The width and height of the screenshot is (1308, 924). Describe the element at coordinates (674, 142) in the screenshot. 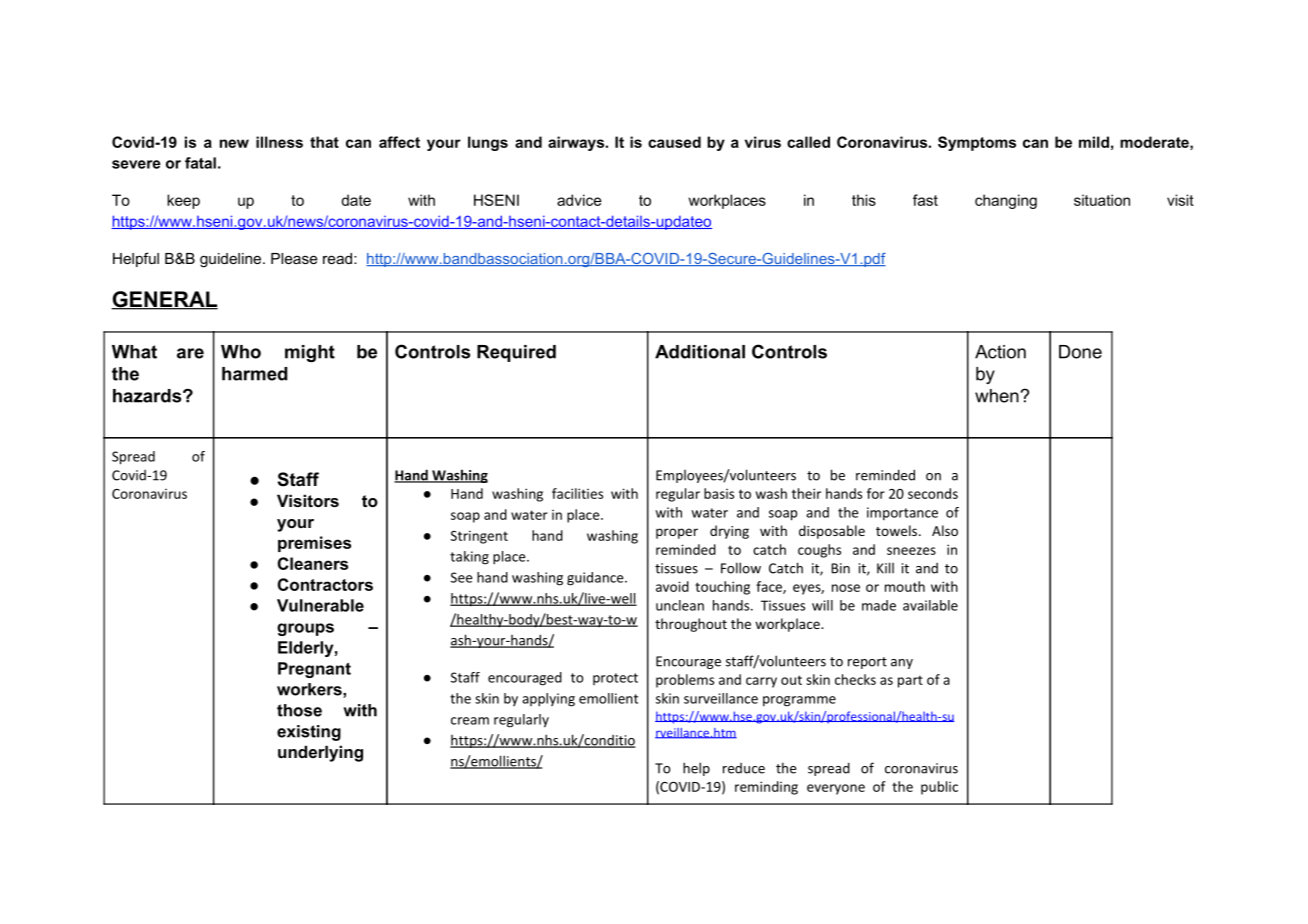

I see `caused` at that location.
